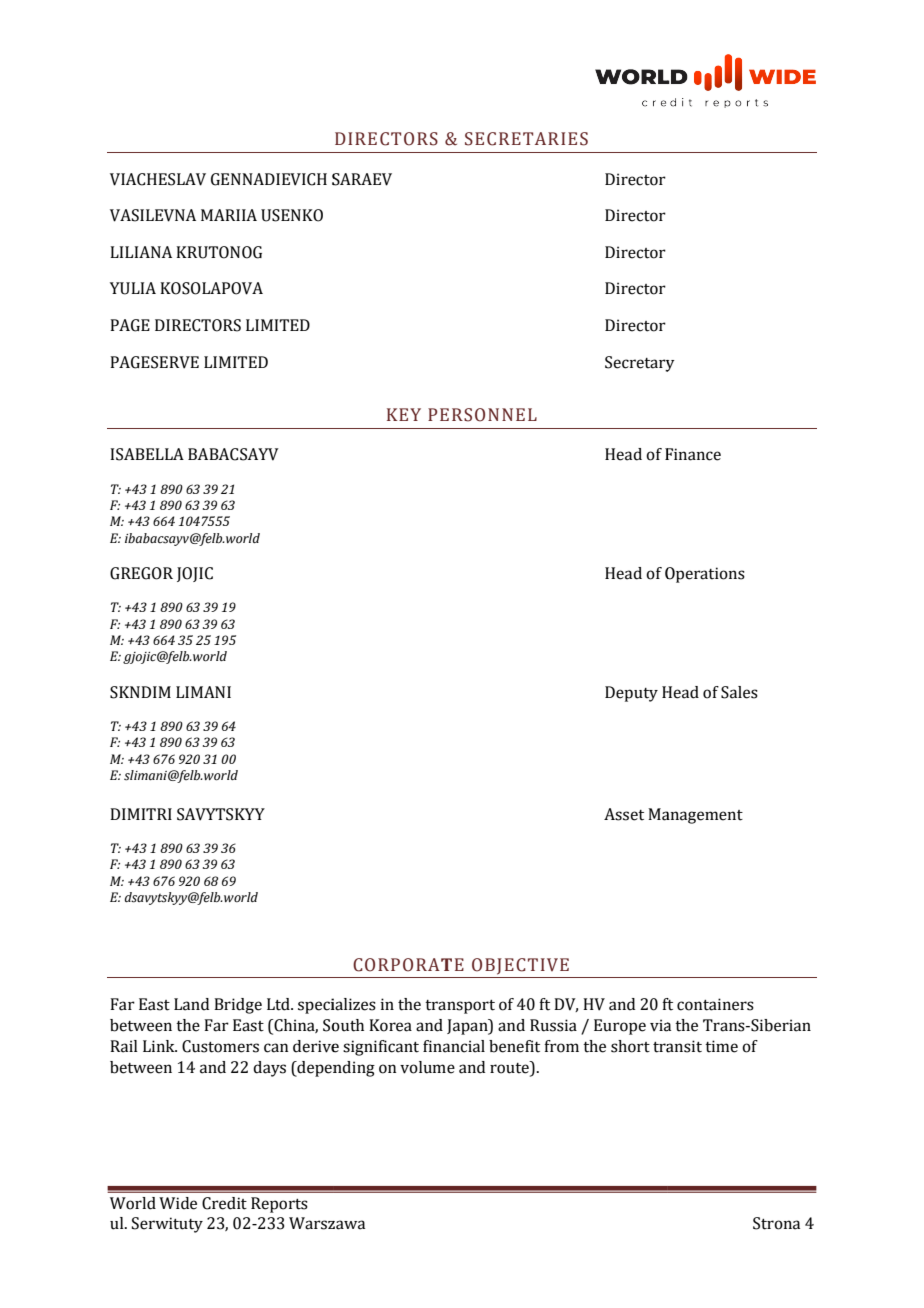  What do you see at coordinates (224, 1203) in the page?
I see `Credit` at bounding box center [224, 1203].
